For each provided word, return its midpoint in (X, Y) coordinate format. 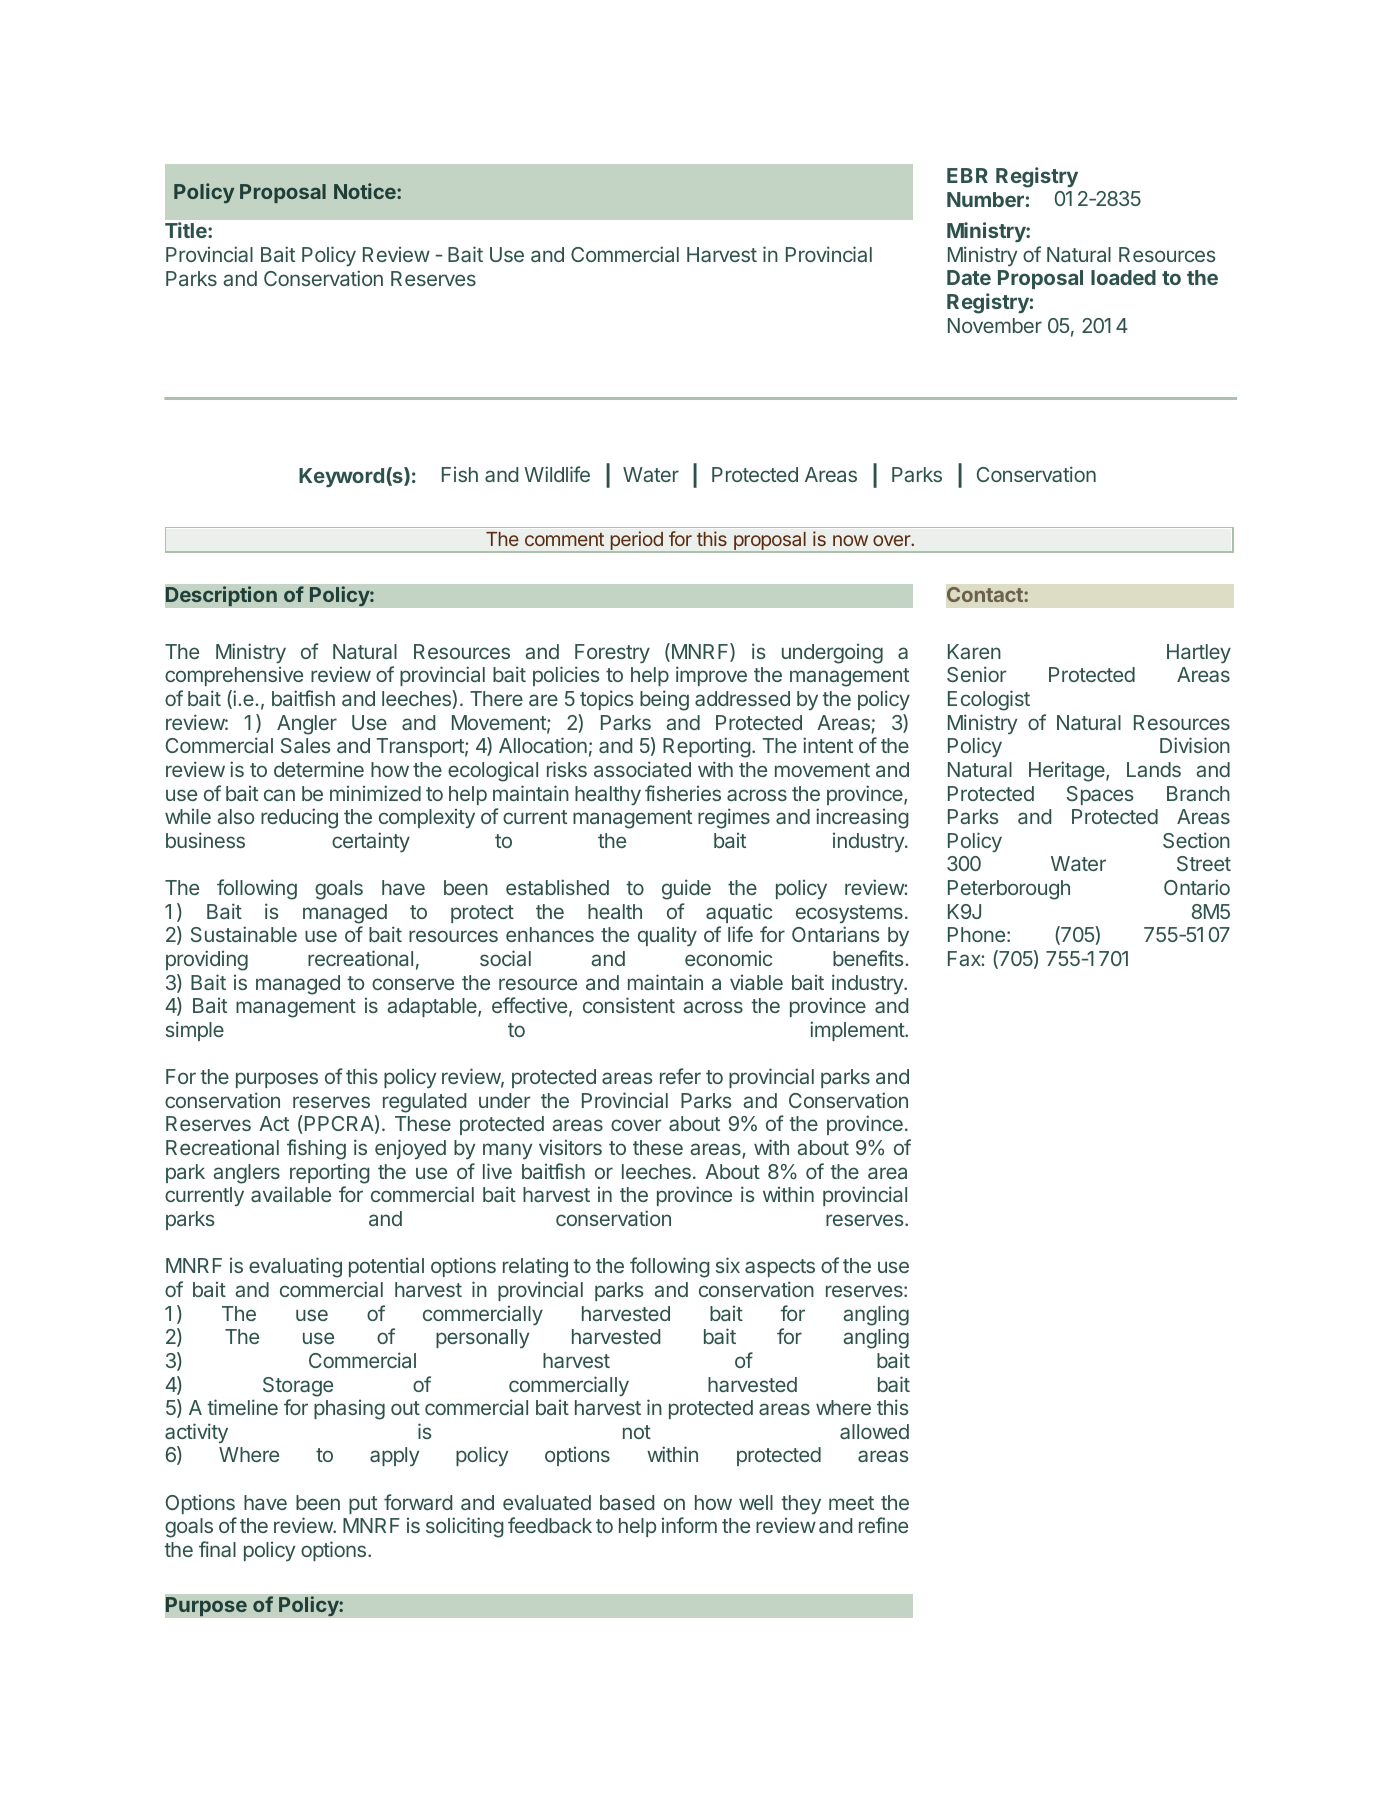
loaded (1123, 277)
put (363, 1505)
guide (686, 889)
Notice (366, 191)
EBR (967, 175)
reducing (299, 818)
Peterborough (1009, 890)
